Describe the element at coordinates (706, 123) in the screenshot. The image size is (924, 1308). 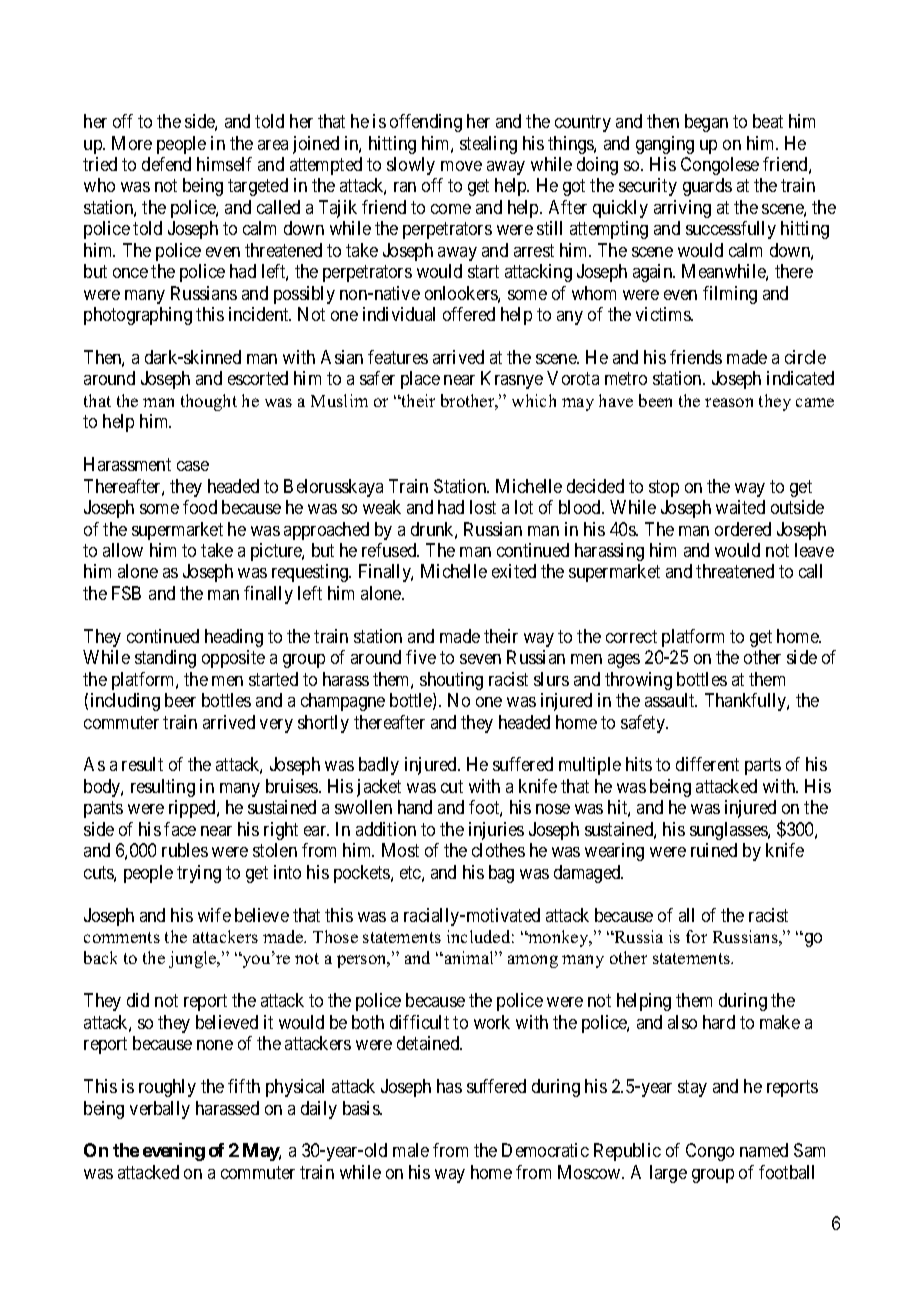
I see `began` at that location.
